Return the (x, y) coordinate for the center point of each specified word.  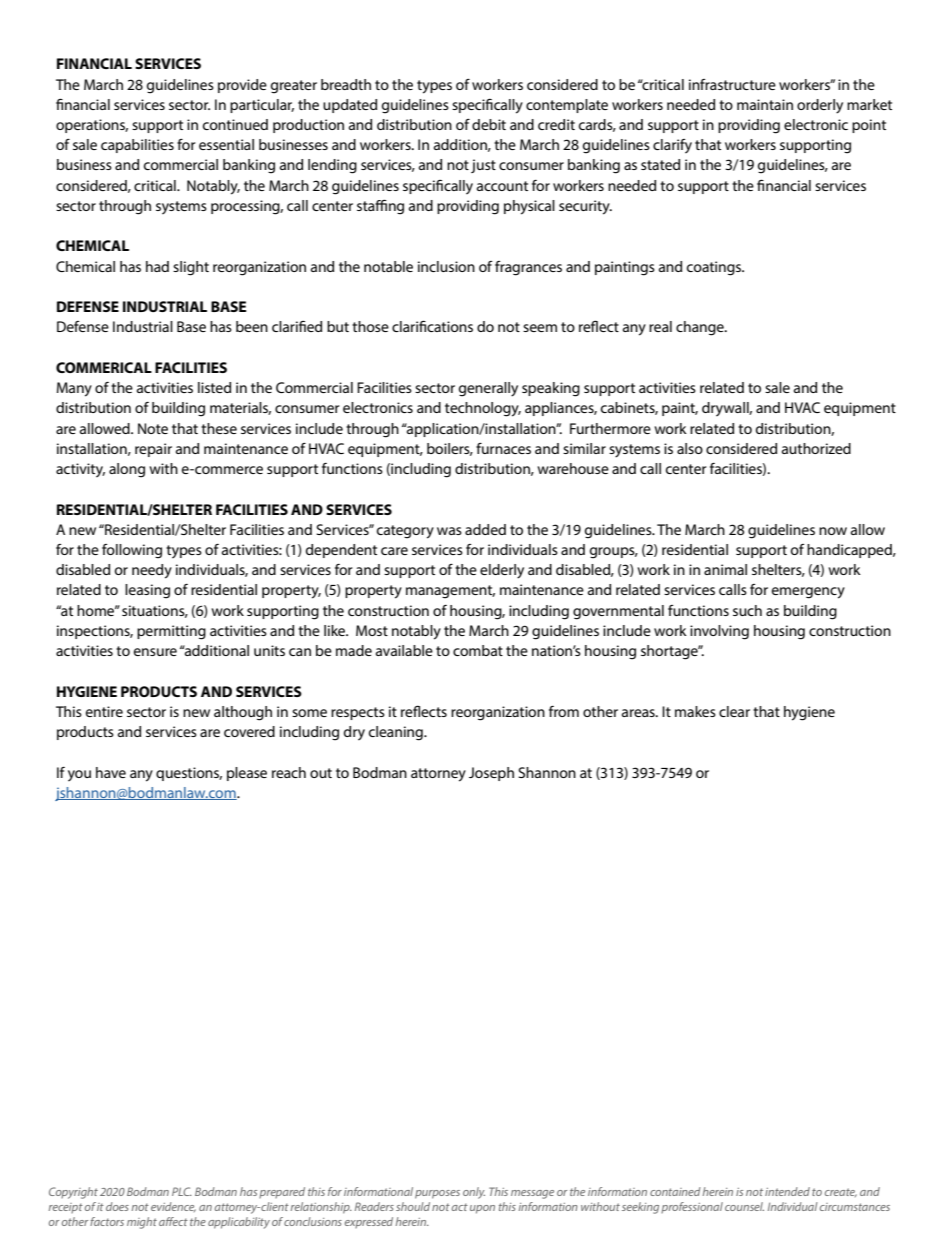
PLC (182, 1191)
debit (489, 124)
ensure (155, 652)
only (474, 1193)
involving (719, 632)
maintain (765, 104)
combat (478, 650)
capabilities (137, 146)
